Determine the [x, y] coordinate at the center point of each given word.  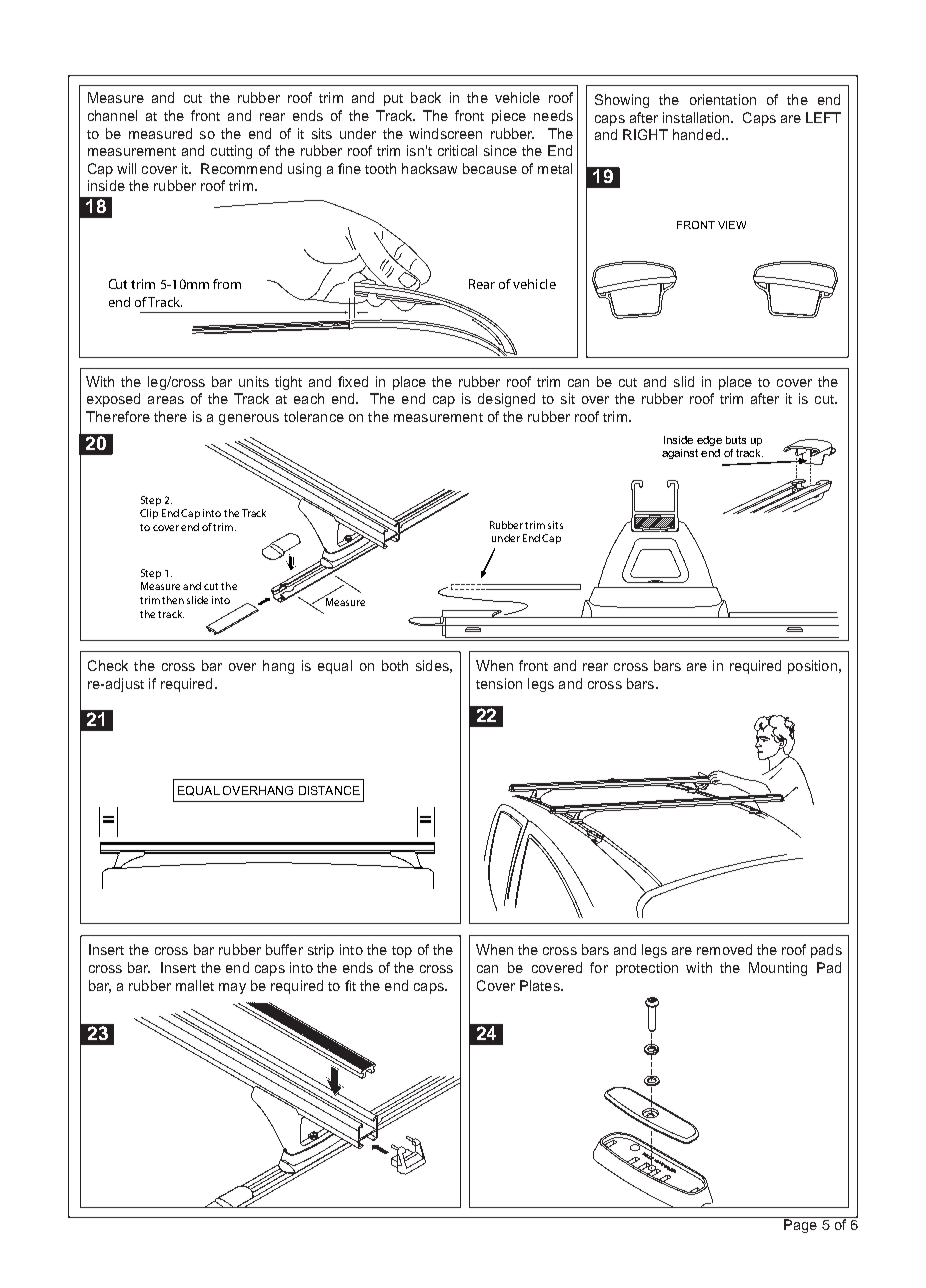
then [173, 600]
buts [736, 440]
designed [506, 400]
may [232, 988]
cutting [231, 152]
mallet [195, 985]
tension [499, 683]
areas [166, 400]
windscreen [445, 133]
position [812, 667]
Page [800, 1225]
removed [724, 949]
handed [698, 134]
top [402, 952]
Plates [541, 985]
